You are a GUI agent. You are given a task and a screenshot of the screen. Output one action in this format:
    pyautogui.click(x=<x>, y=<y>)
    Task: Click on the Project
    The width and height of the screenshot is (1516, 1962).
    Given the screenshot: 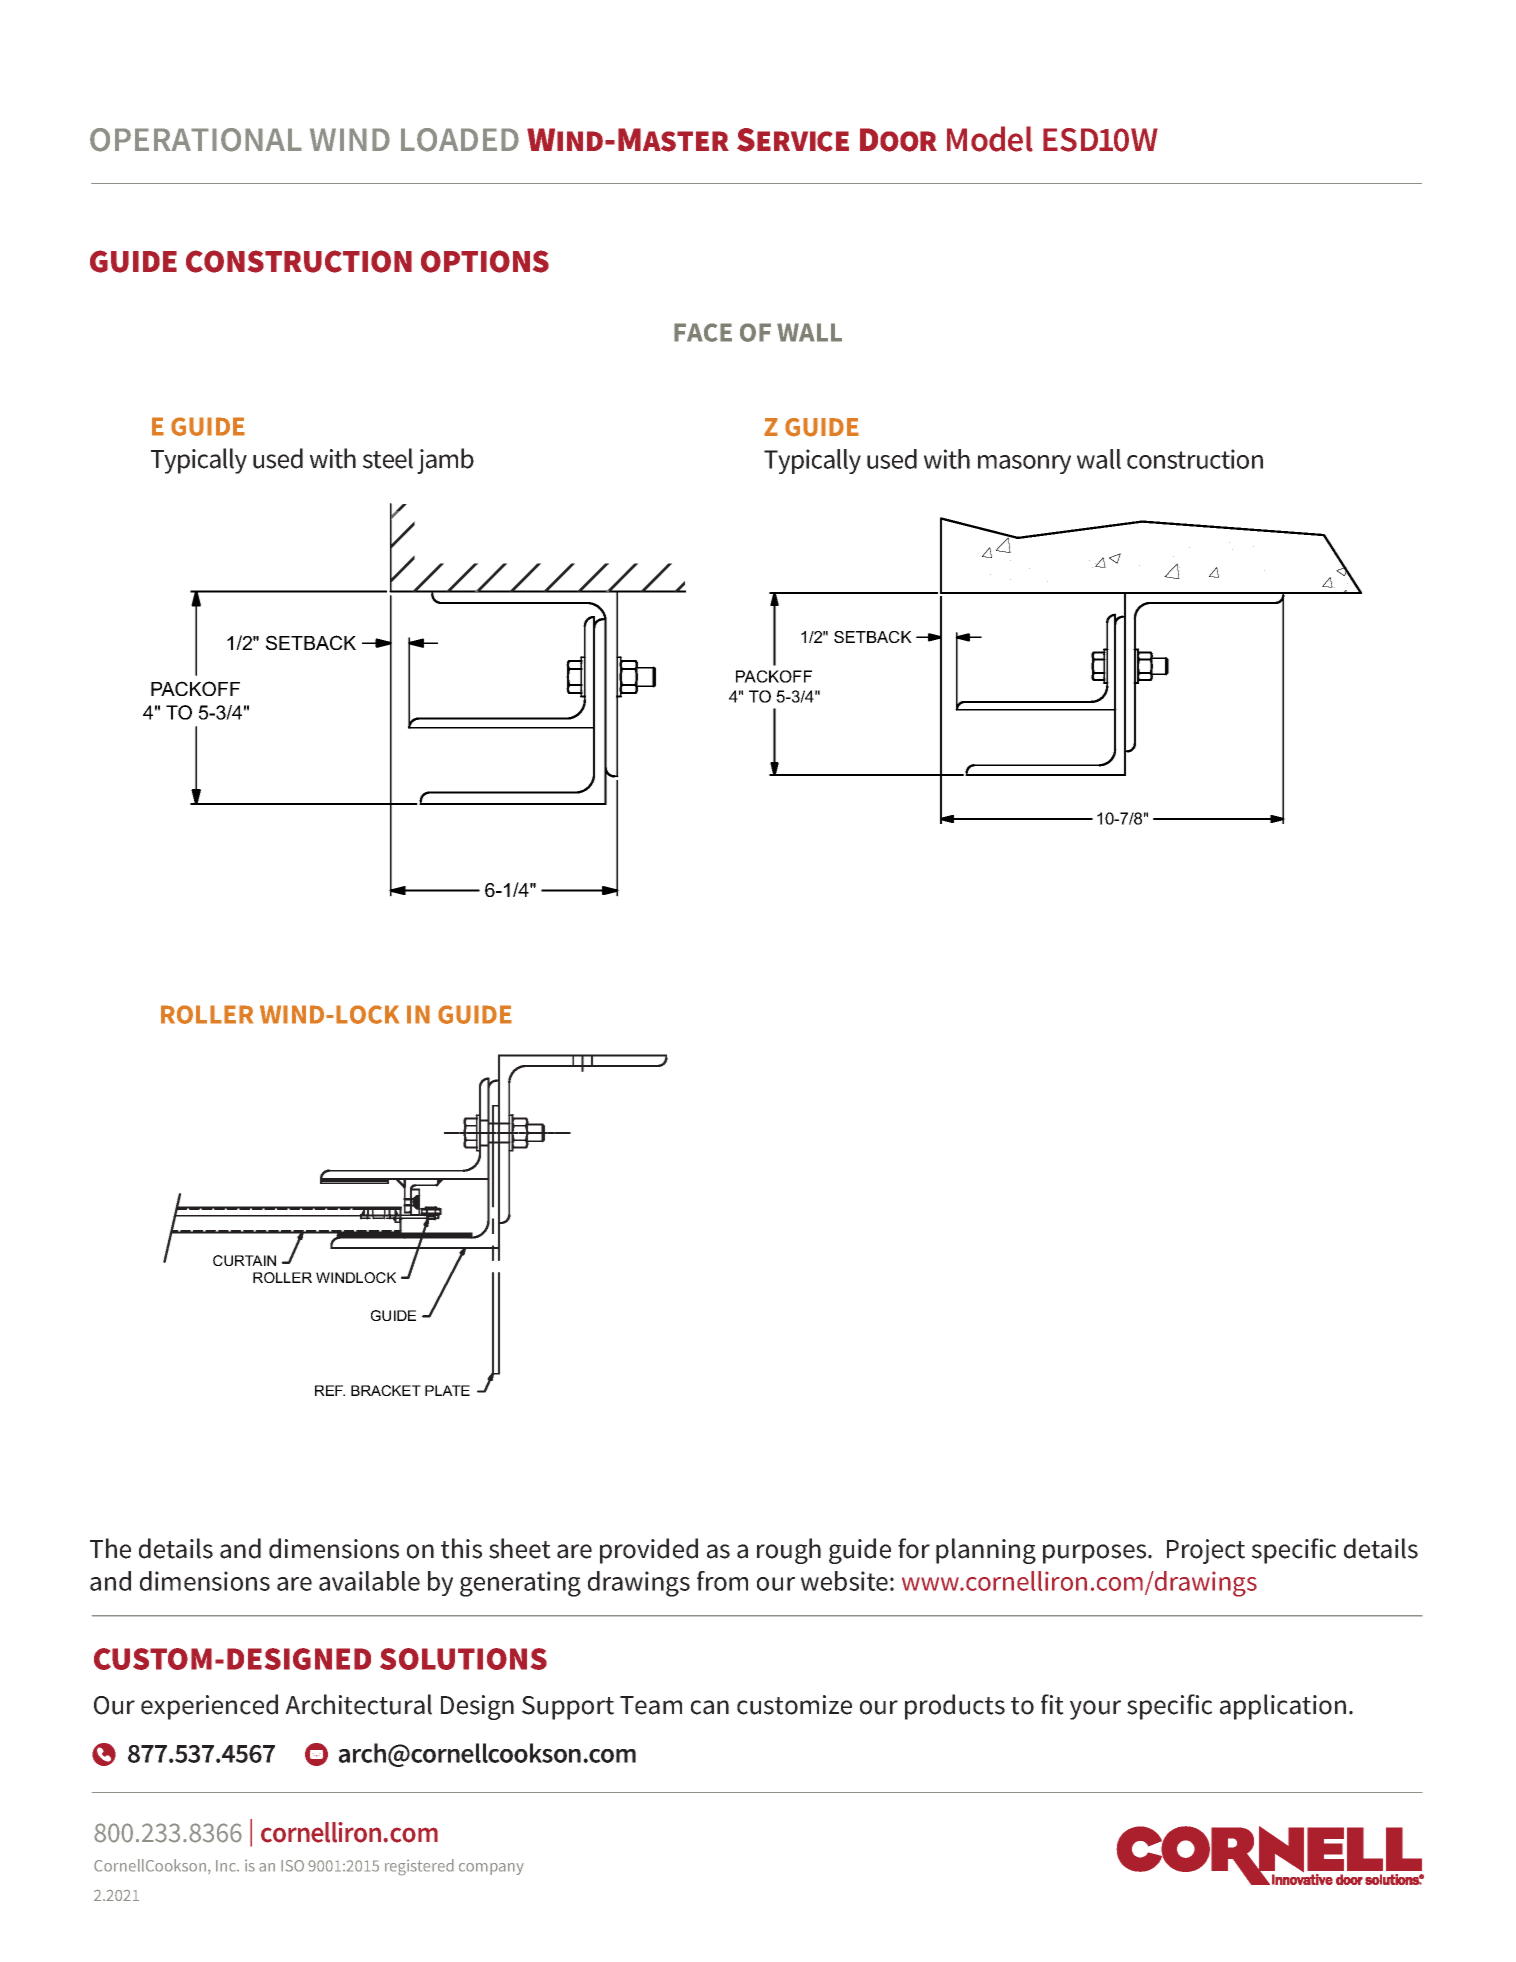 What is the action you would take?
    pyautogui.click(x=1206, y=1551)
